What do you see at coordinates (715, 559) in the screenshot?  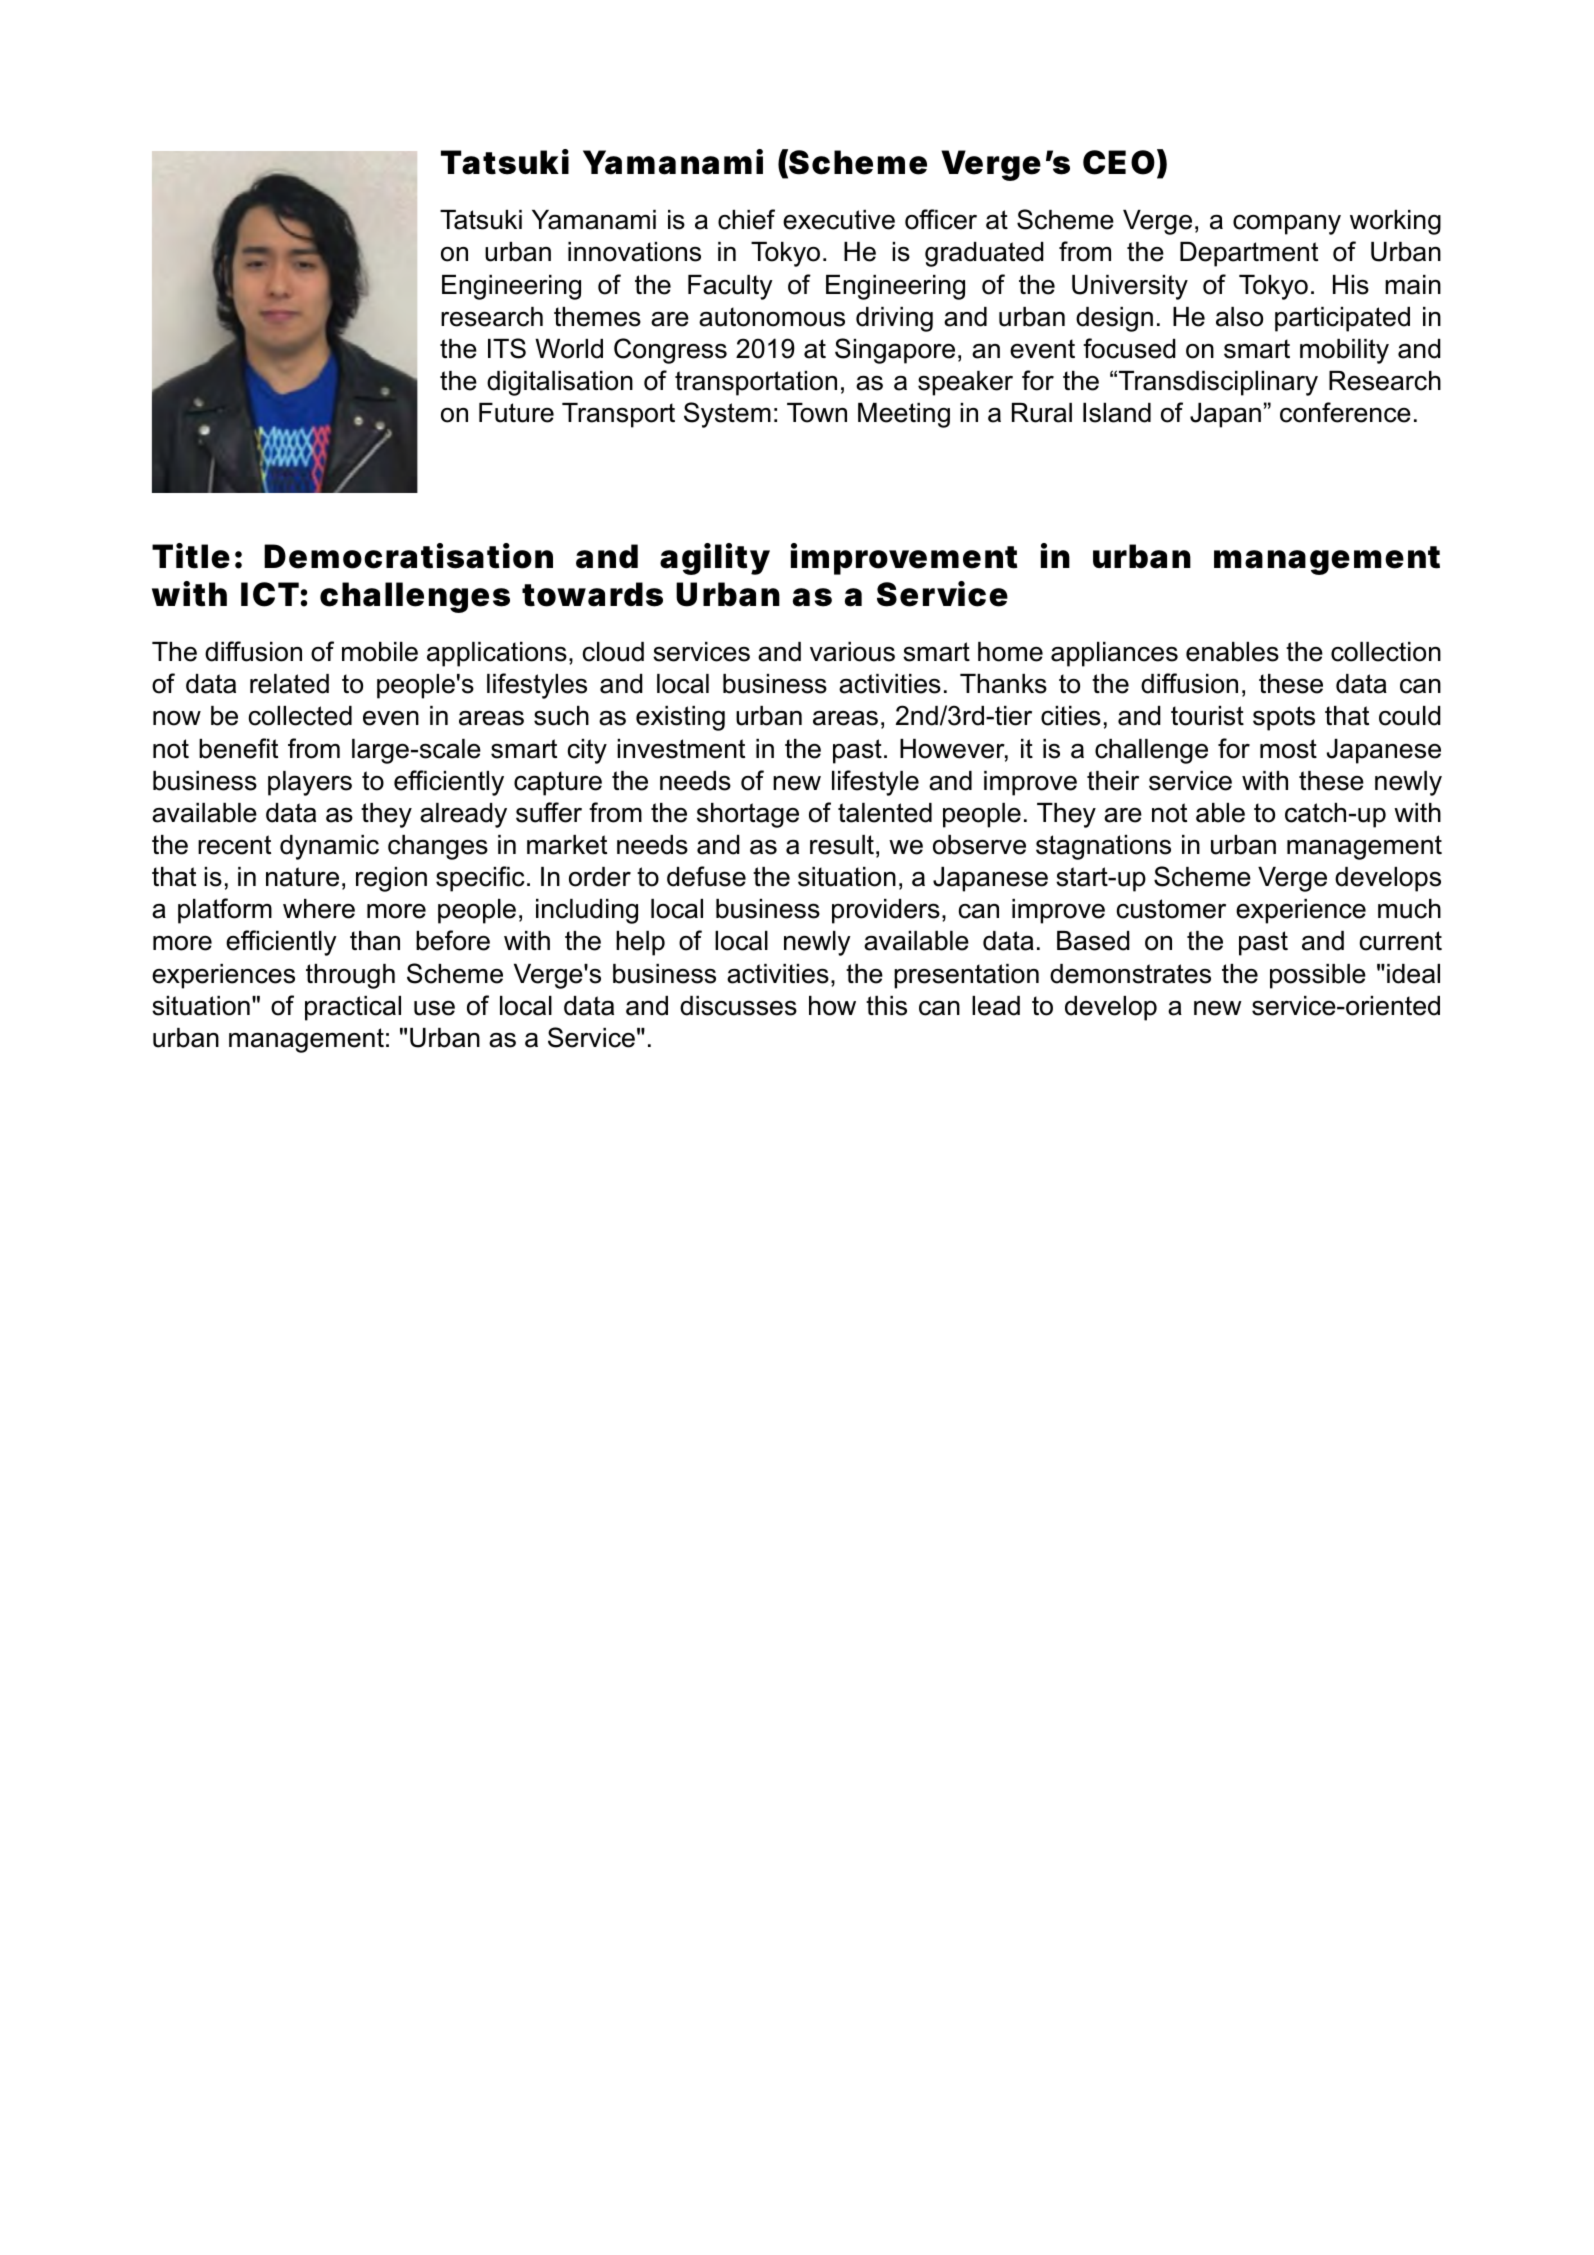 I see `agility` at bounding box center [715, 559].
